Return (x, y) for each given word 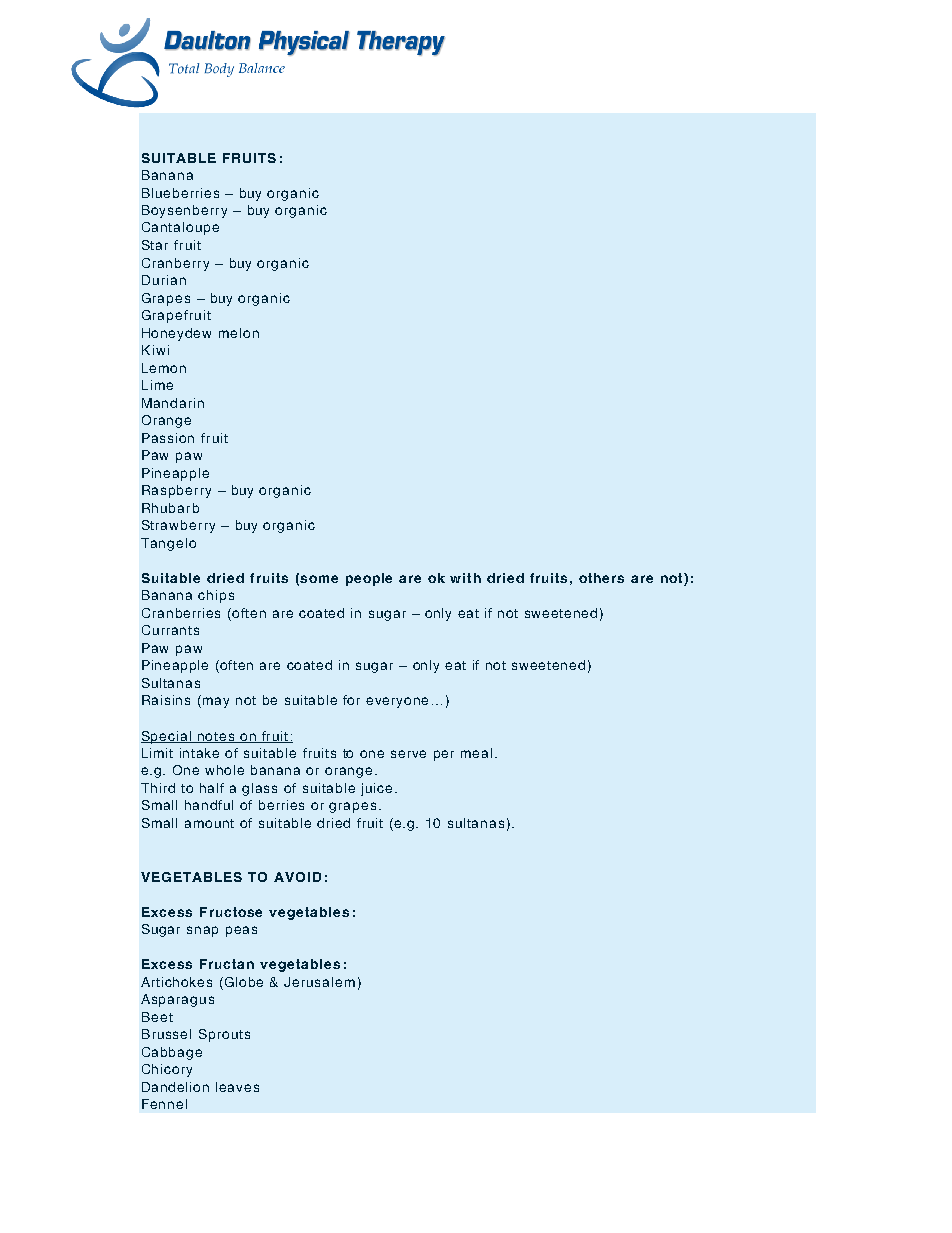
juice (376, 789)
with (465, 578)
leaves (237, 1087)
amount (209, 823)
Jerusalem (319, 982)
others (601, 578)
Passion (168, 438)
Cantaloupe (180, 228)
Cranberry (175, 264)
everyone (397, 702)
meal (476, 753)
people (369, 579)
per (444, 755)
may (216, 702)
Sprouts (224, 1035)
